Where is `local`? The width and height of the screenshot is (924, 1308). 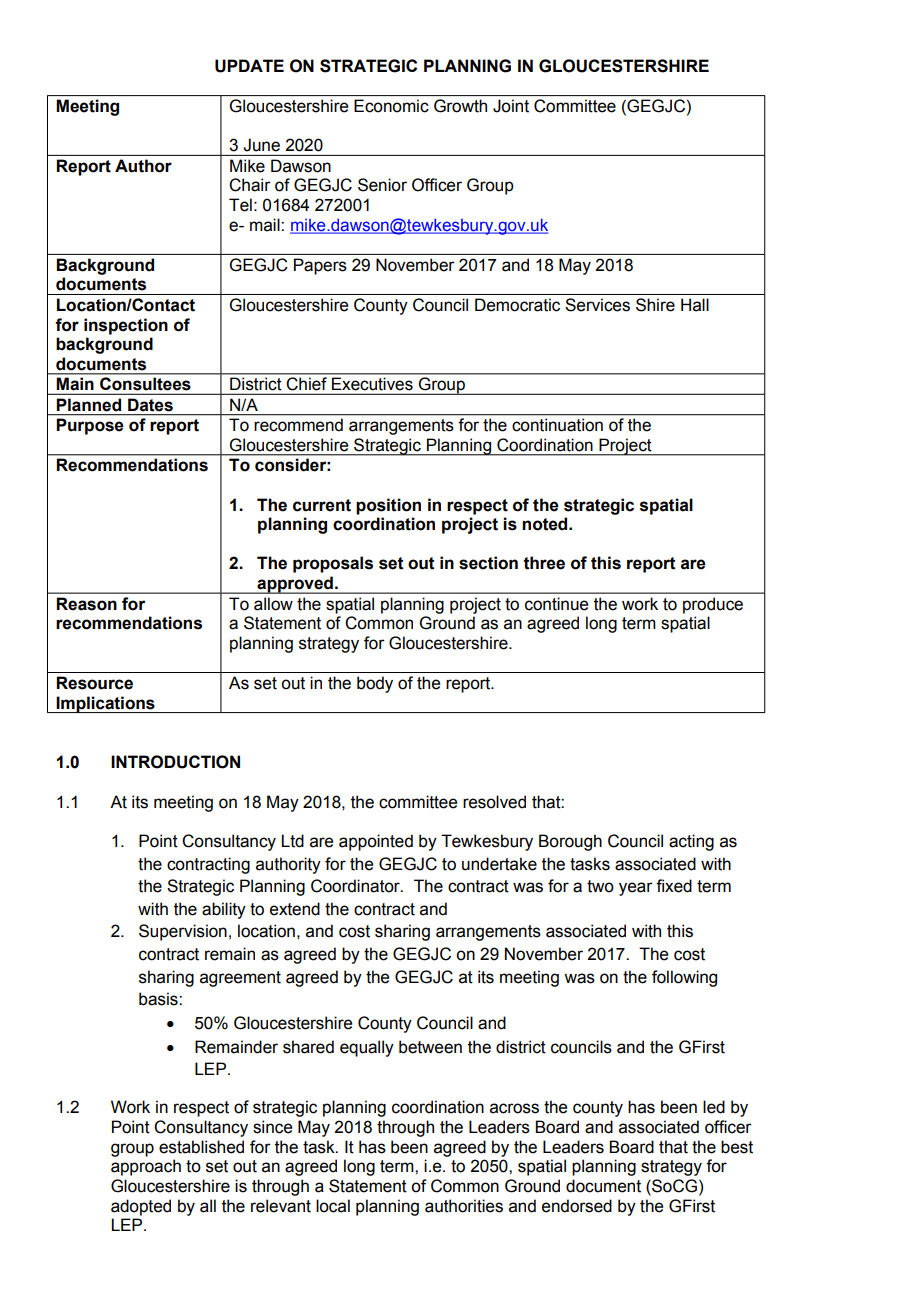 local is located at coordinates (333, 1206).
